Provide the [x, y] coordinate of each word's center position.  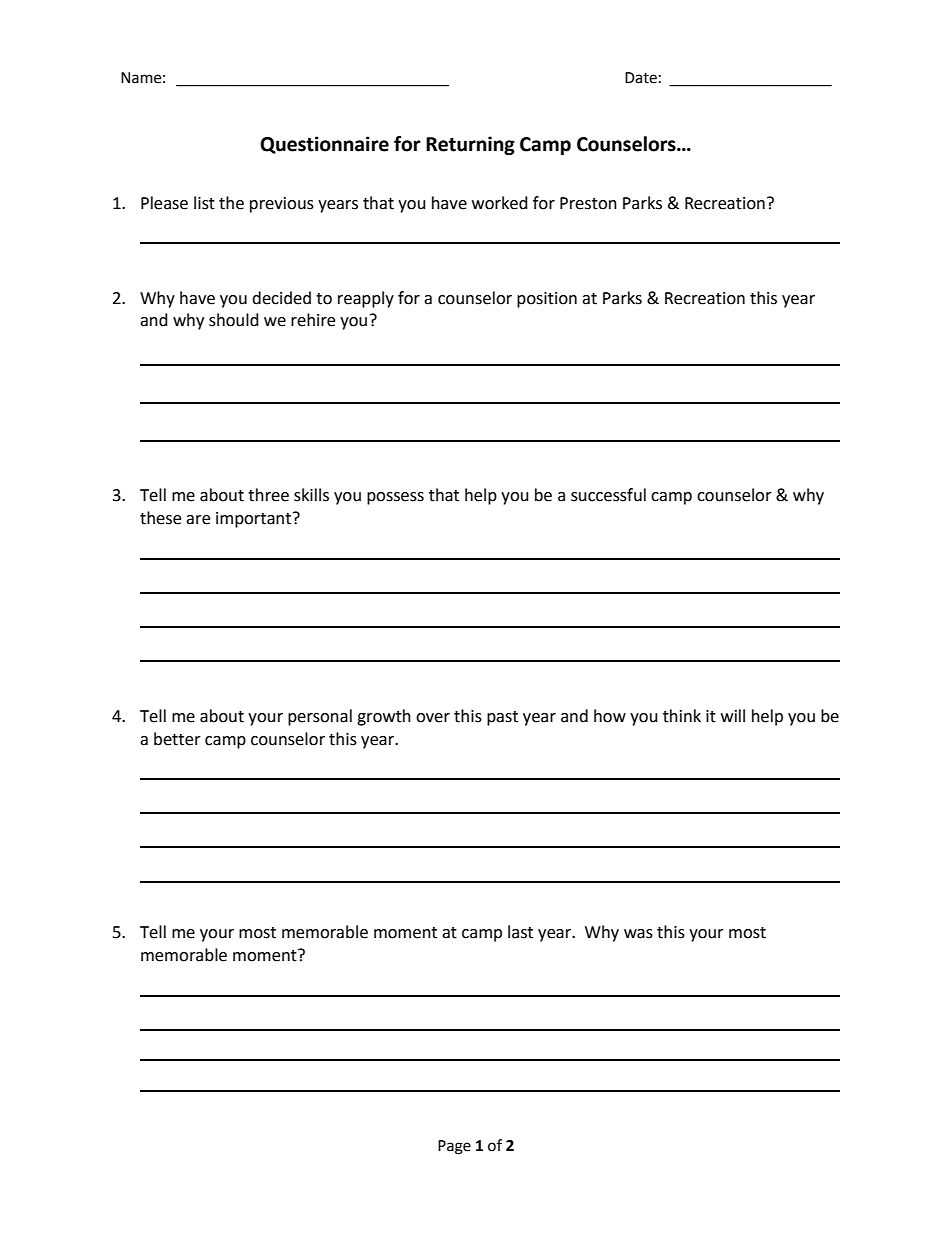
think [682, 716]
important [255, 520]
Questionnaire [324, 145]
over [433, 718]
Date [641, 78]
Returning [470, 145]
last [520, 932]
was [638, 934]
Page [454, 1147]
